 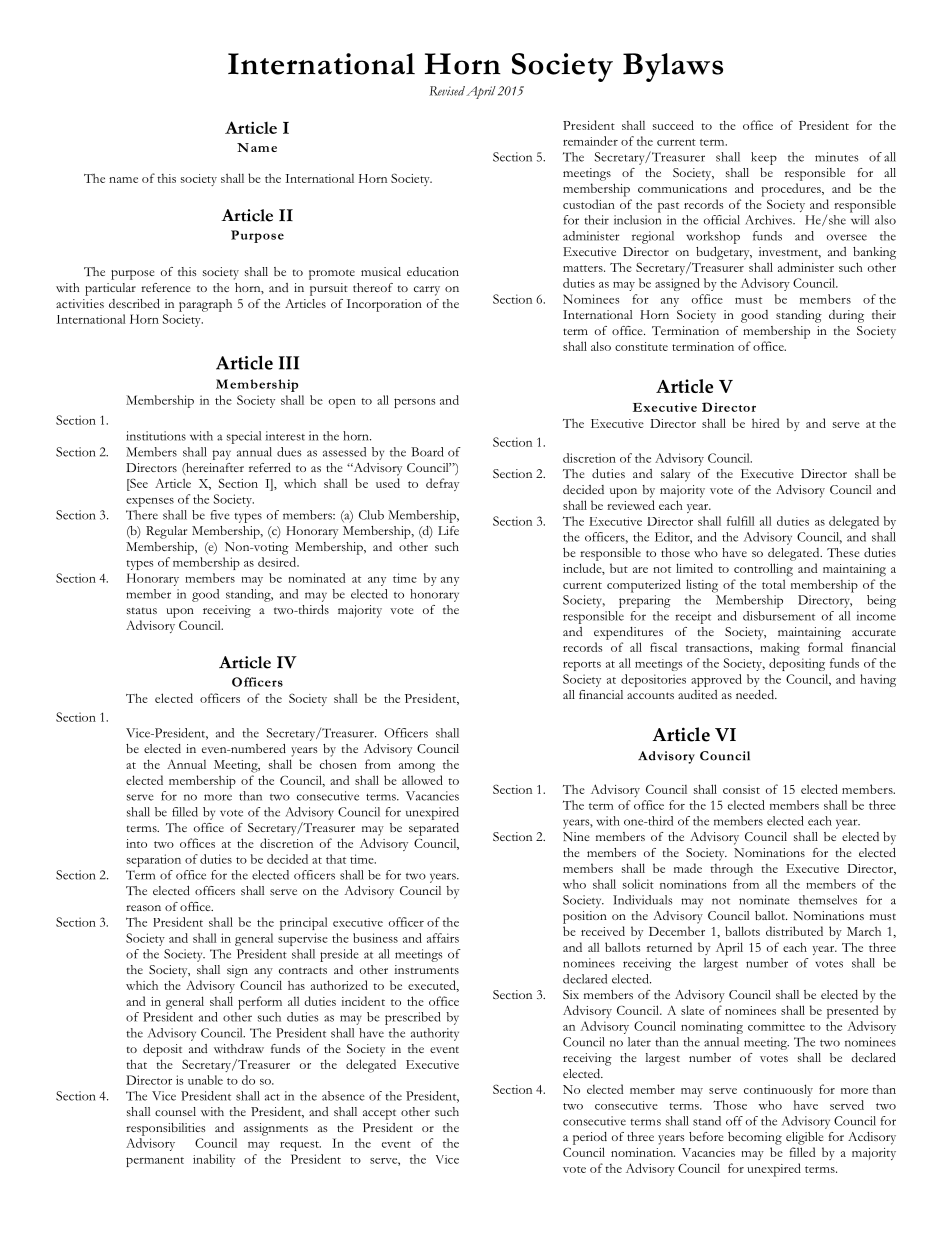 What do you see at coordinates (166, 1129) in the screenshot?
I see `responsibilities` at bounding box center [166, 1129].
